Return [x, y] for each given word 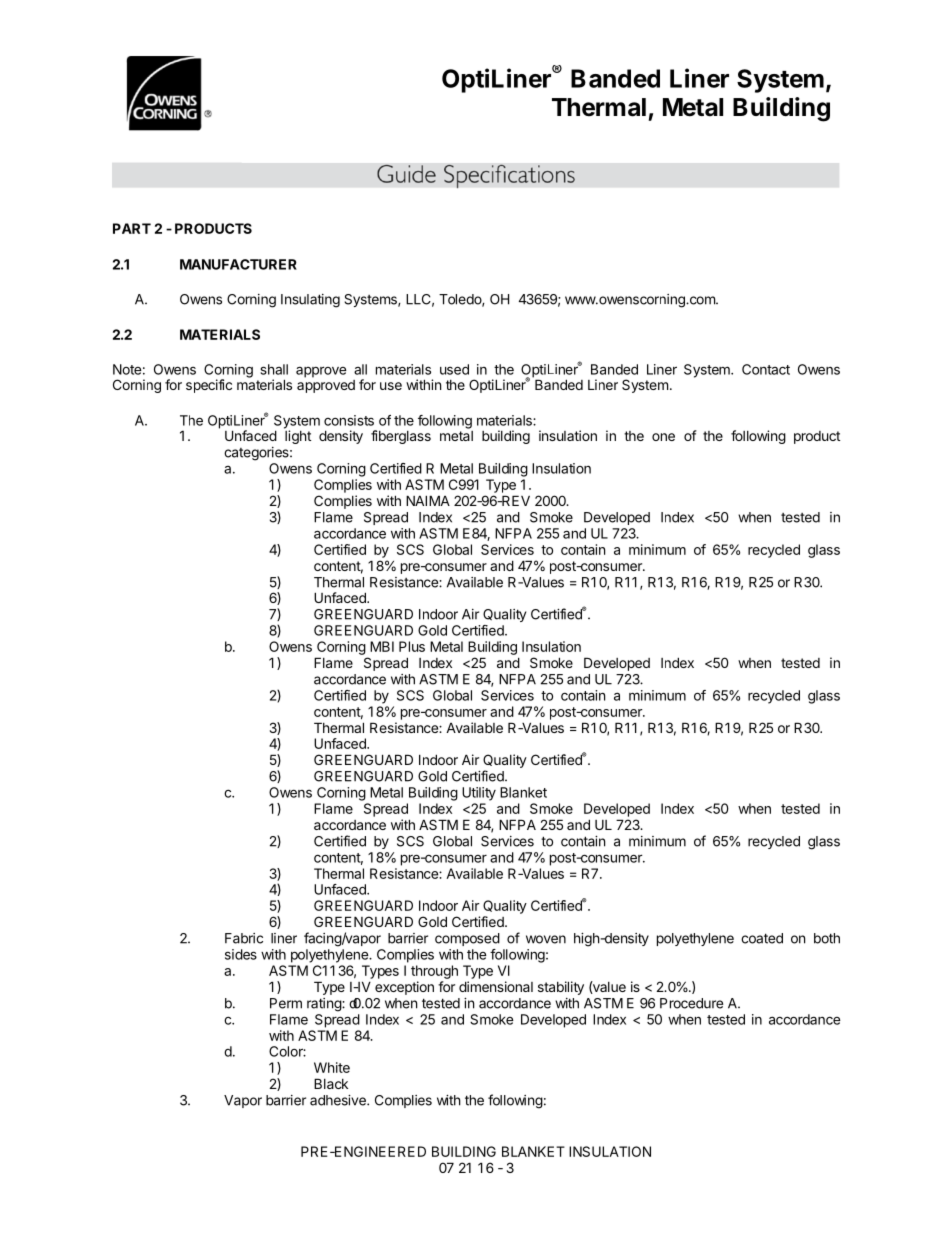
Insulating [310, 301]
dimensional [496, 986]
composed [467, 939]
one [663, 437]
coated [762, 938]
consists [349, 420]
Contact [766, 369]
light [298, 437]
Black [331, 1083]
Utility [479, 794]
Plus [412, 646]
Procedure [691, 1003]
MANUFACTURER [238, 264]
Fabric [244, 938]
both [827, 938]
